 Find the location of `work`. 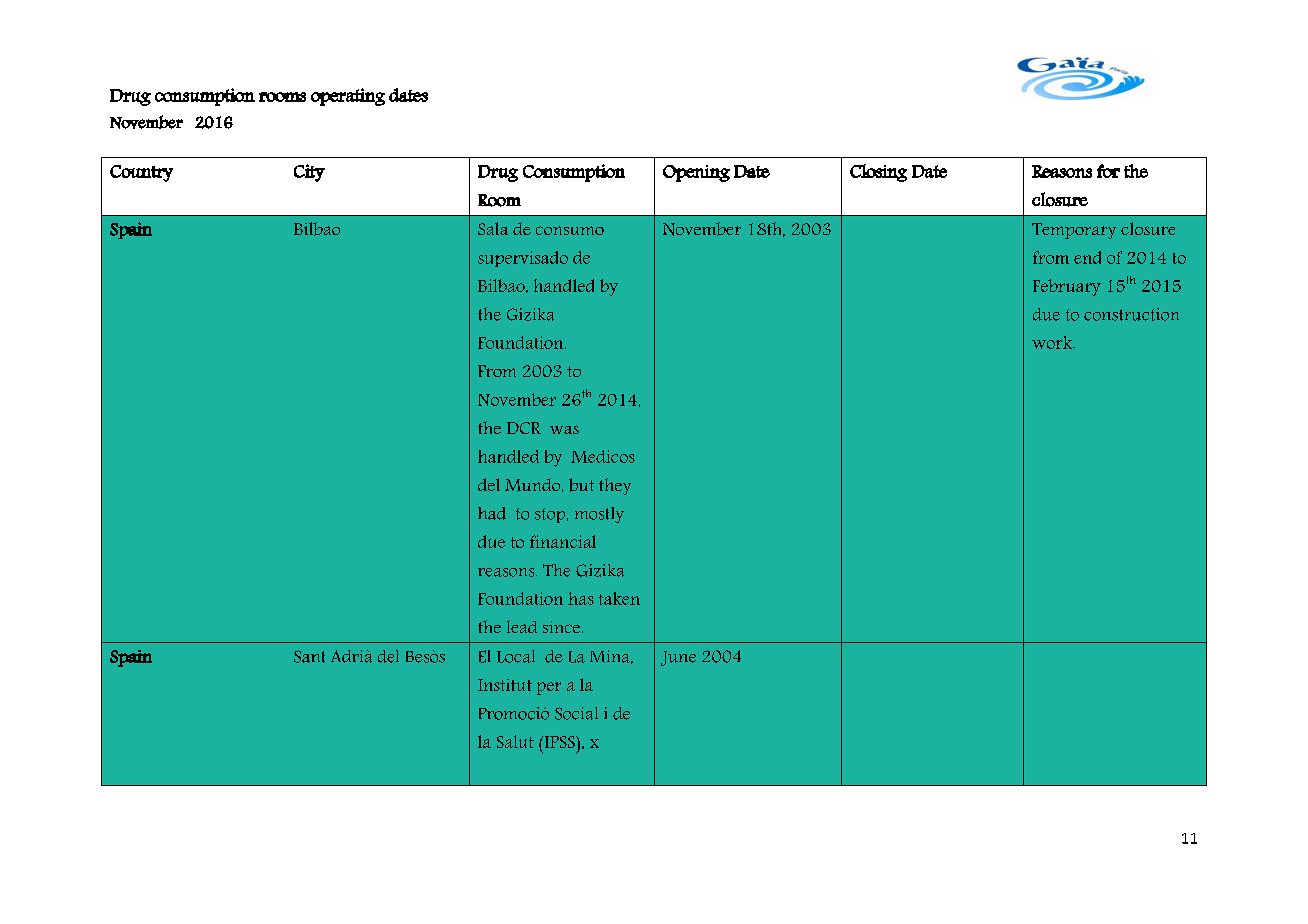

work is located at coordinates (1053, 342).
